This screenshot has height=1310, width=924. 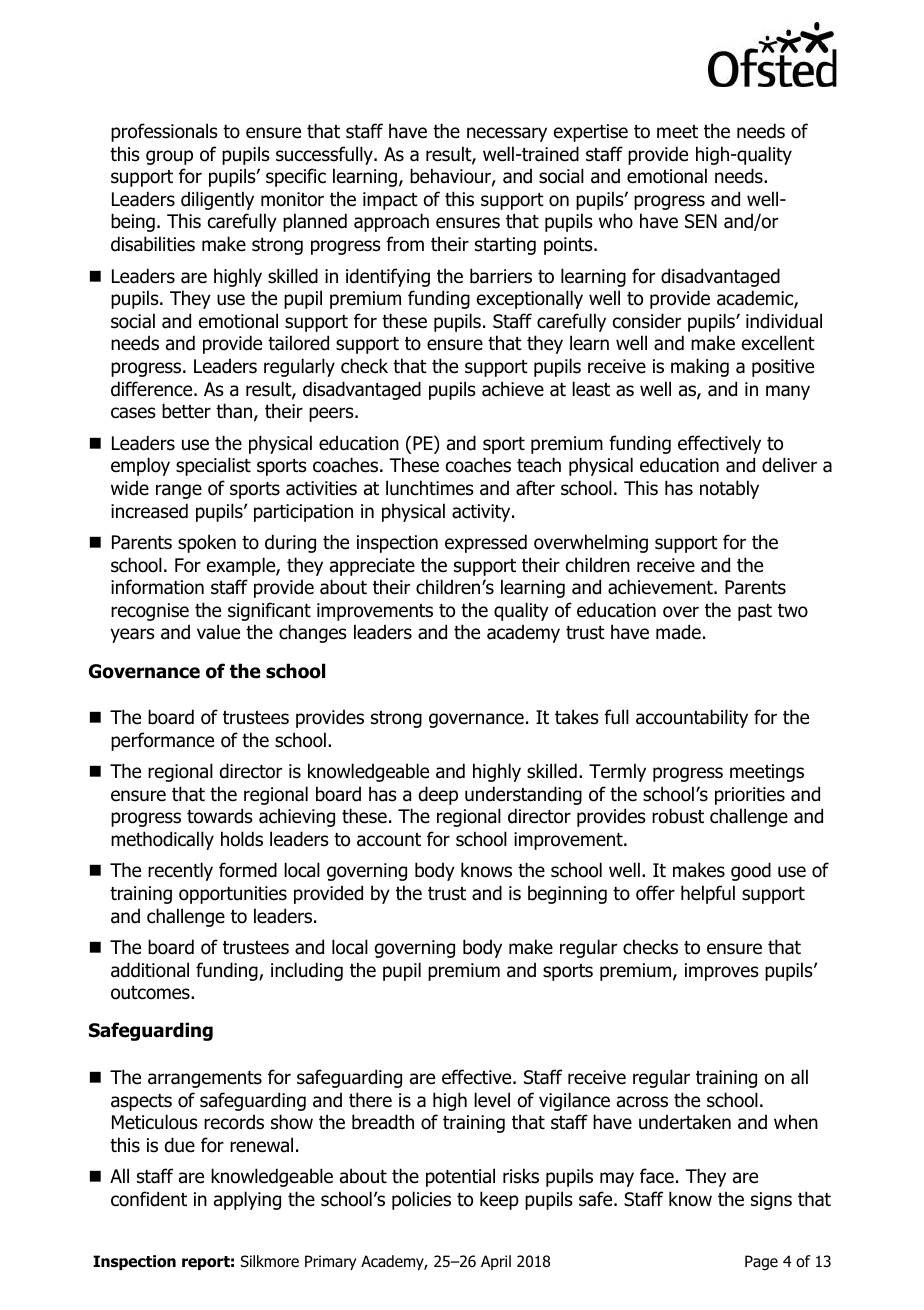 What do you see at coordinates (539, 465) in the screenshot?
I see `teach` at bounding box center [539, 465].
